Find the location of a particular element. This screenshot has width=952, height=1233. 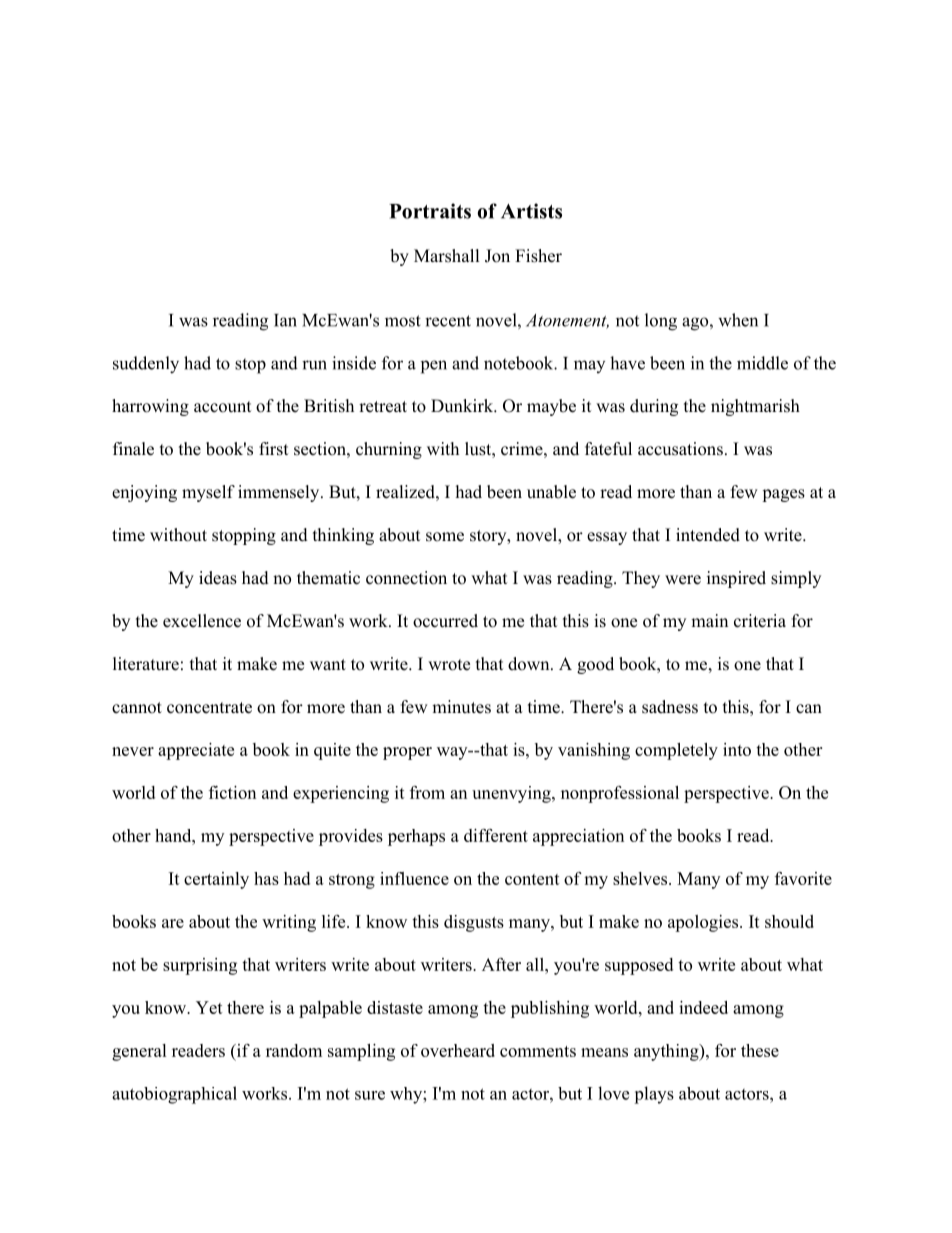

Ian is located at coordinates (285, 320).
